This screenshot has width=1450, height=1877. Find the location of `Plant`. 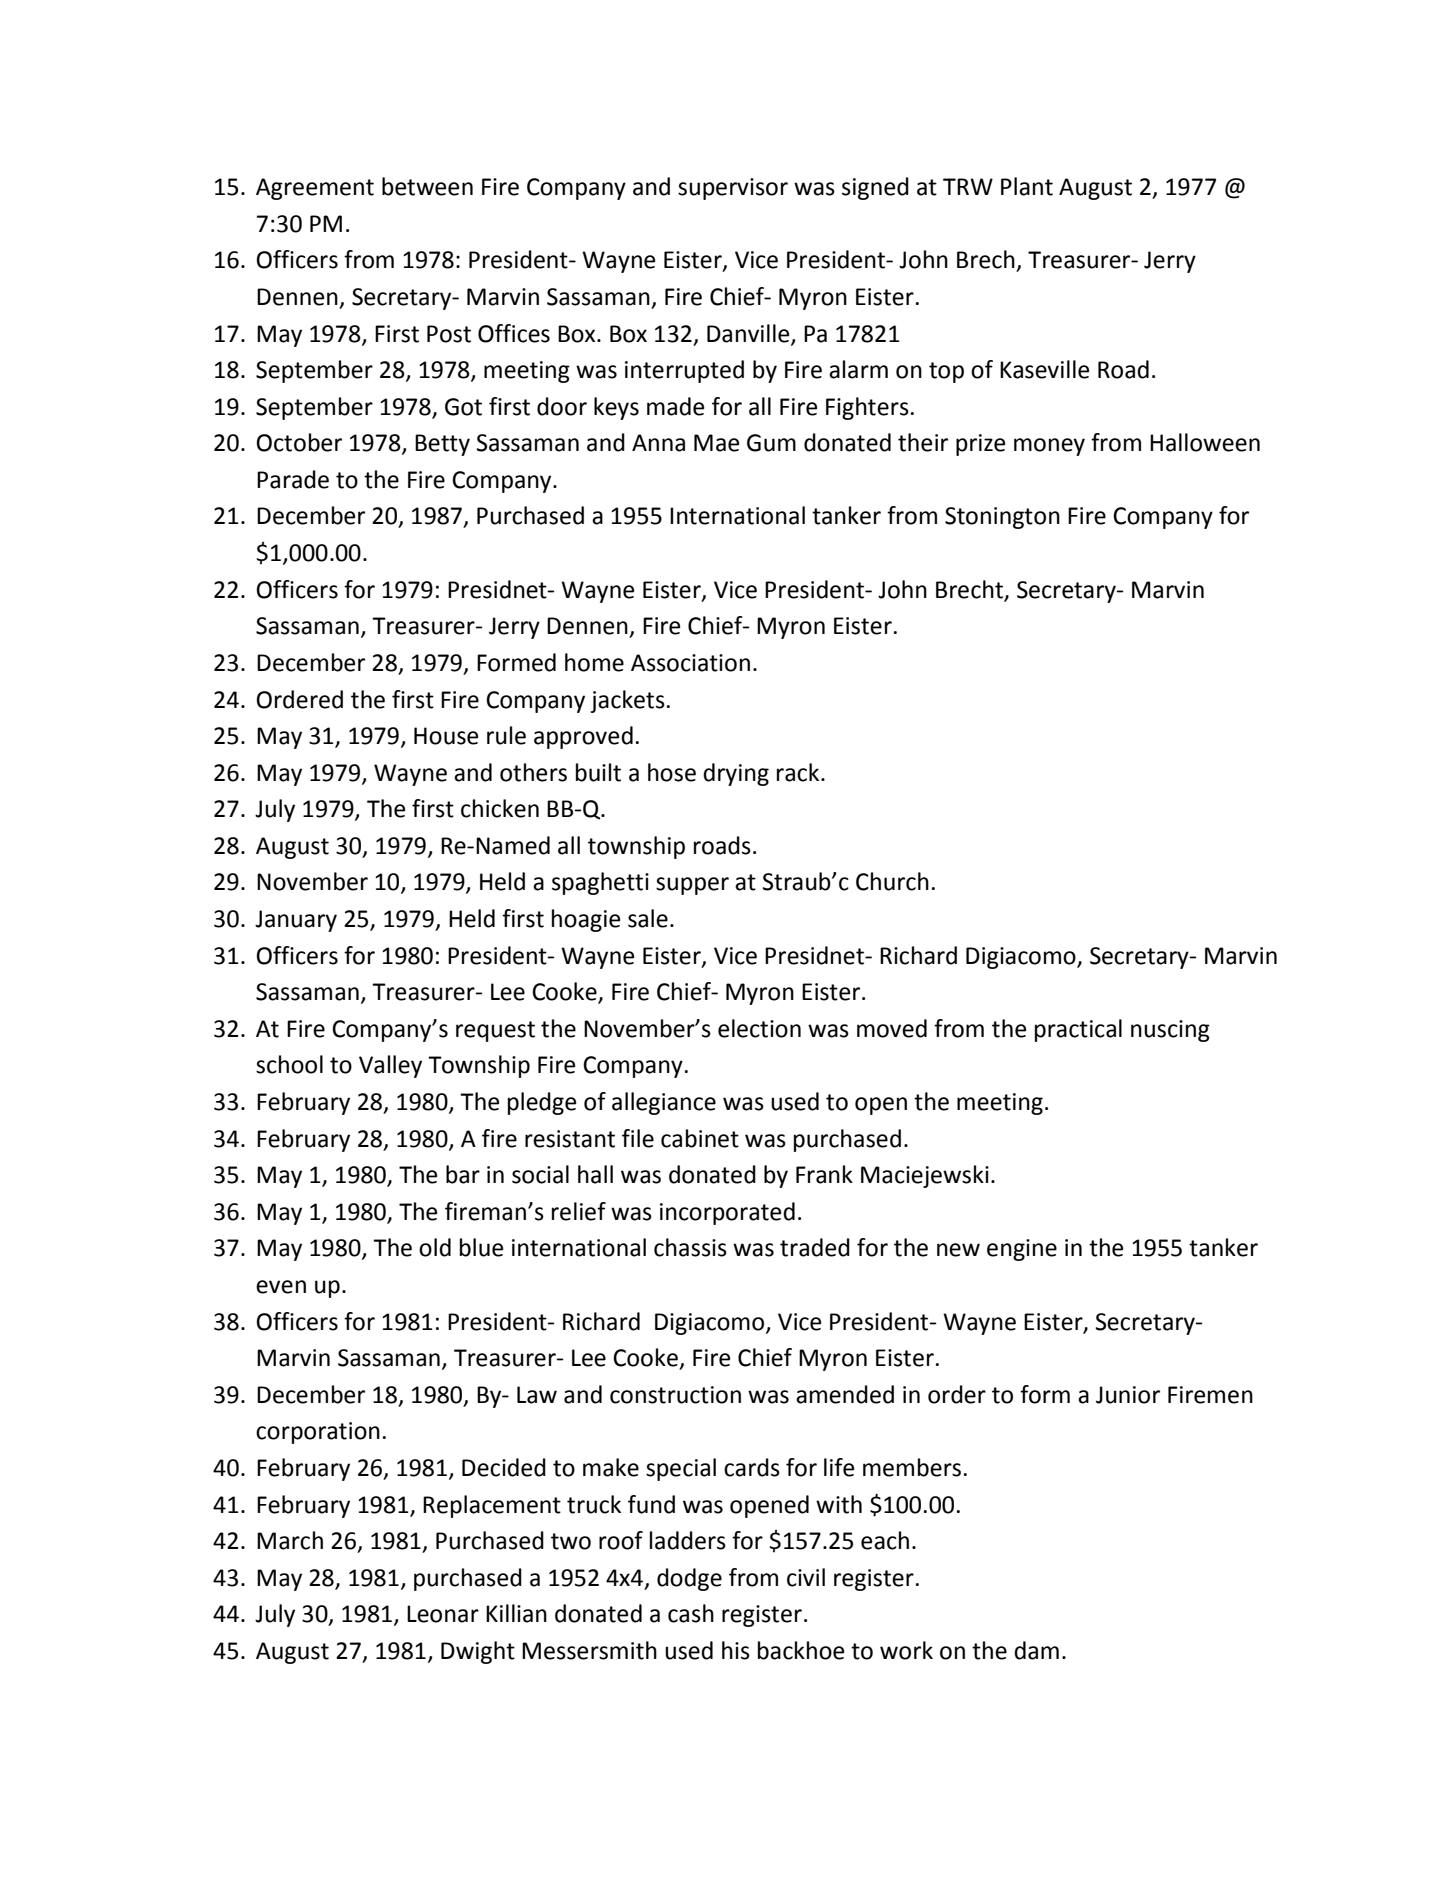

Plant is located at coordinates (1027, 186).
